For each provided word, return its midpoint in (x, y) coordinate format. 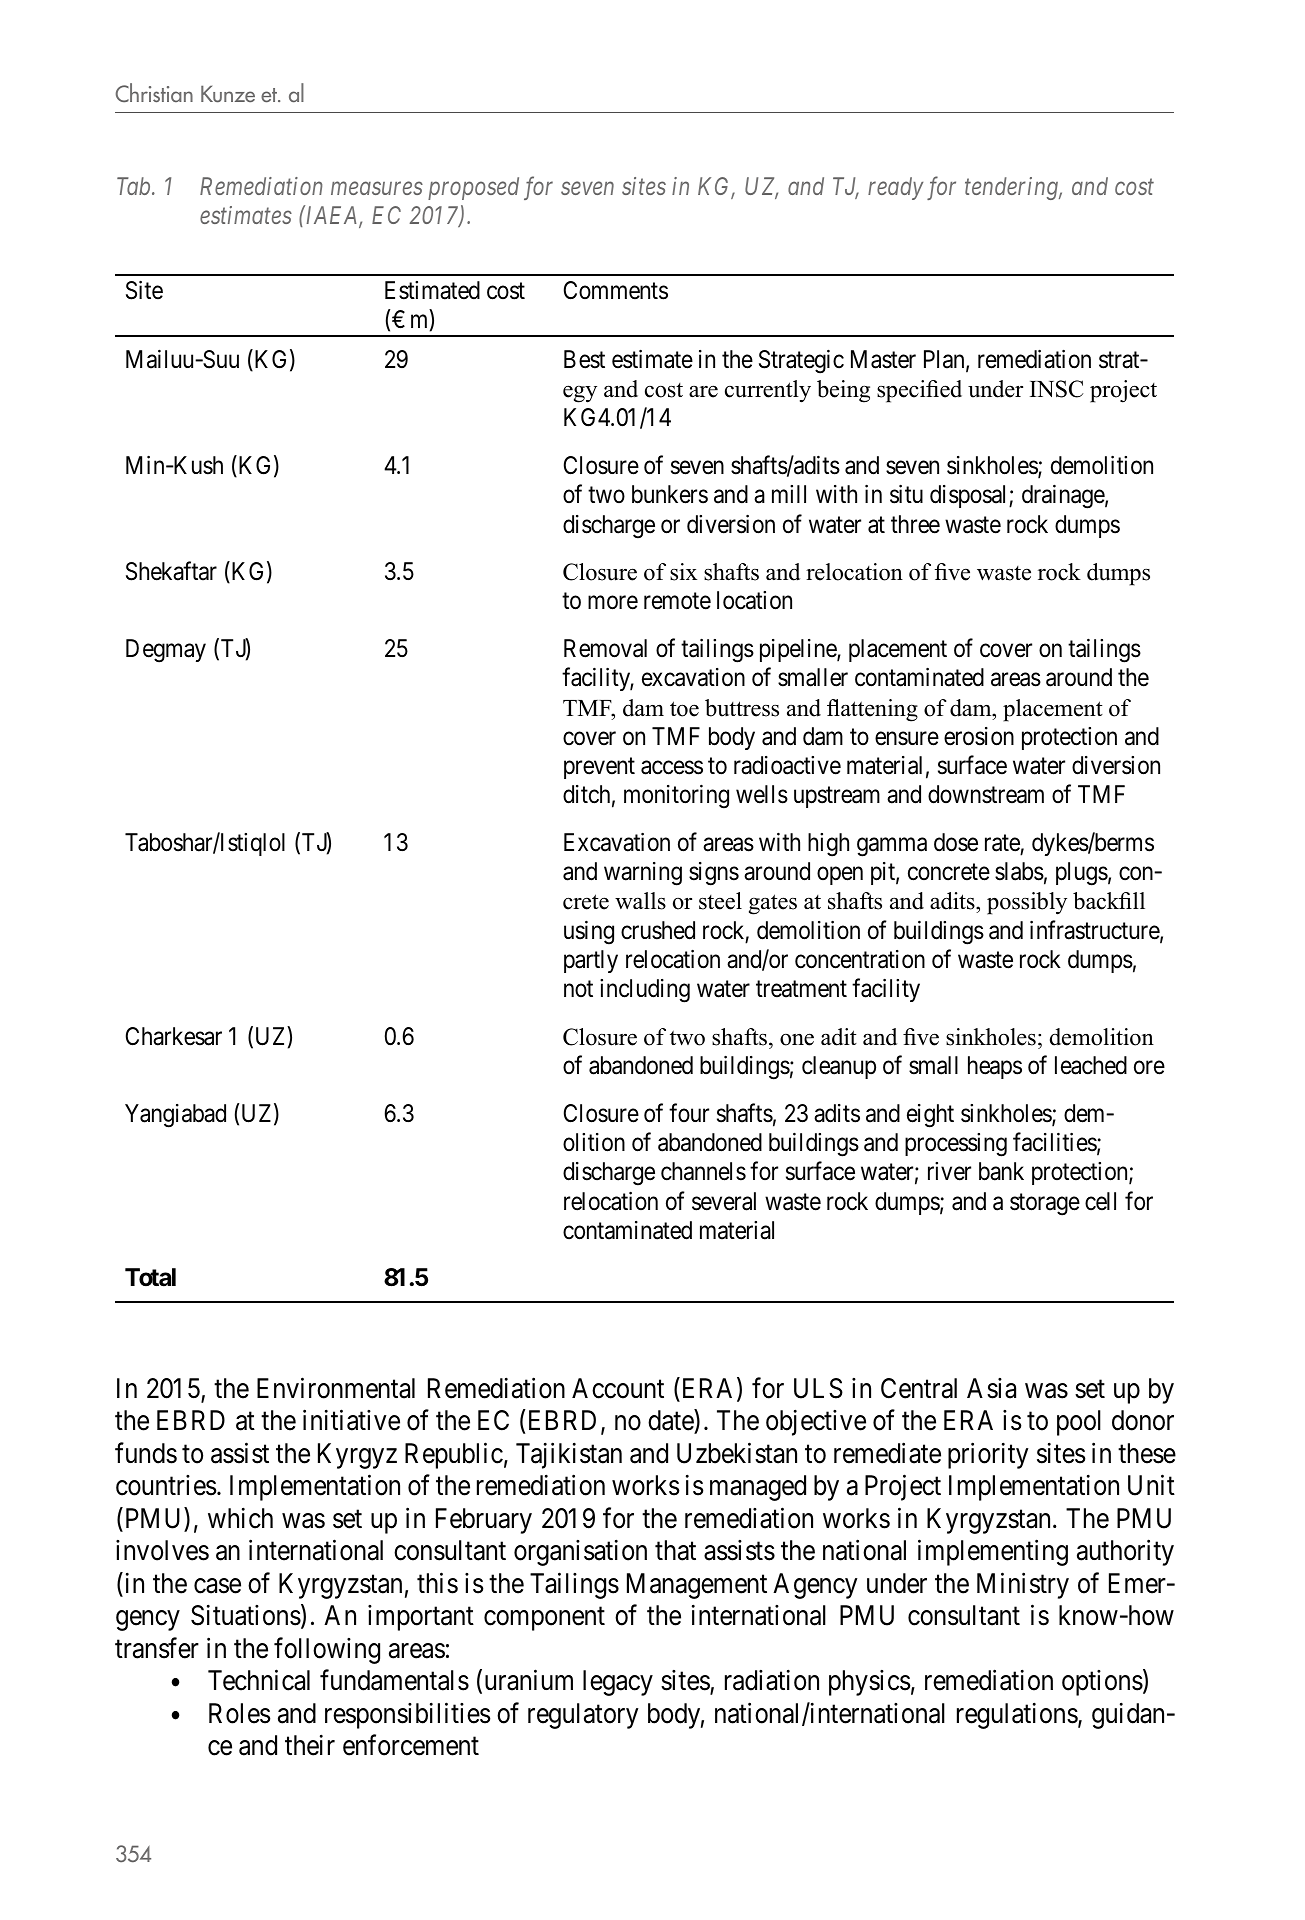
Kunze (228, 94)
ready (895, 188)
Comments (616, 290)
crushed (658, 930)
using (589, 932)
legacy (618, 1683)
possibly (1027, 903)
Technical (259, 1680)
